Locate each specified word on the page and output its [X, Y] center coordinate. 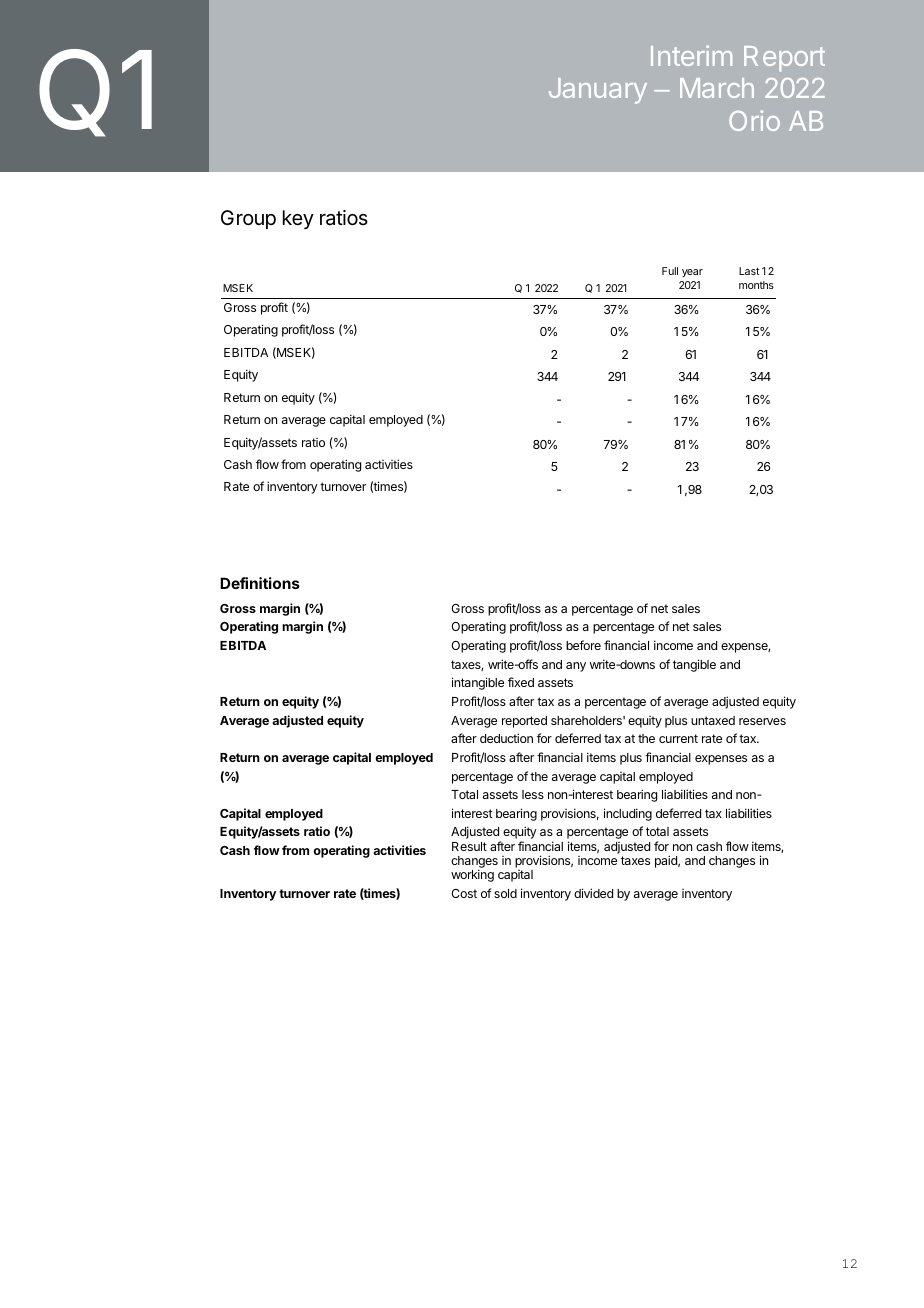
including [628, 814]
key [298, 219]
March [717, 88]
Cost [464, 893]
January [598, 91]
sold [505, 893]
